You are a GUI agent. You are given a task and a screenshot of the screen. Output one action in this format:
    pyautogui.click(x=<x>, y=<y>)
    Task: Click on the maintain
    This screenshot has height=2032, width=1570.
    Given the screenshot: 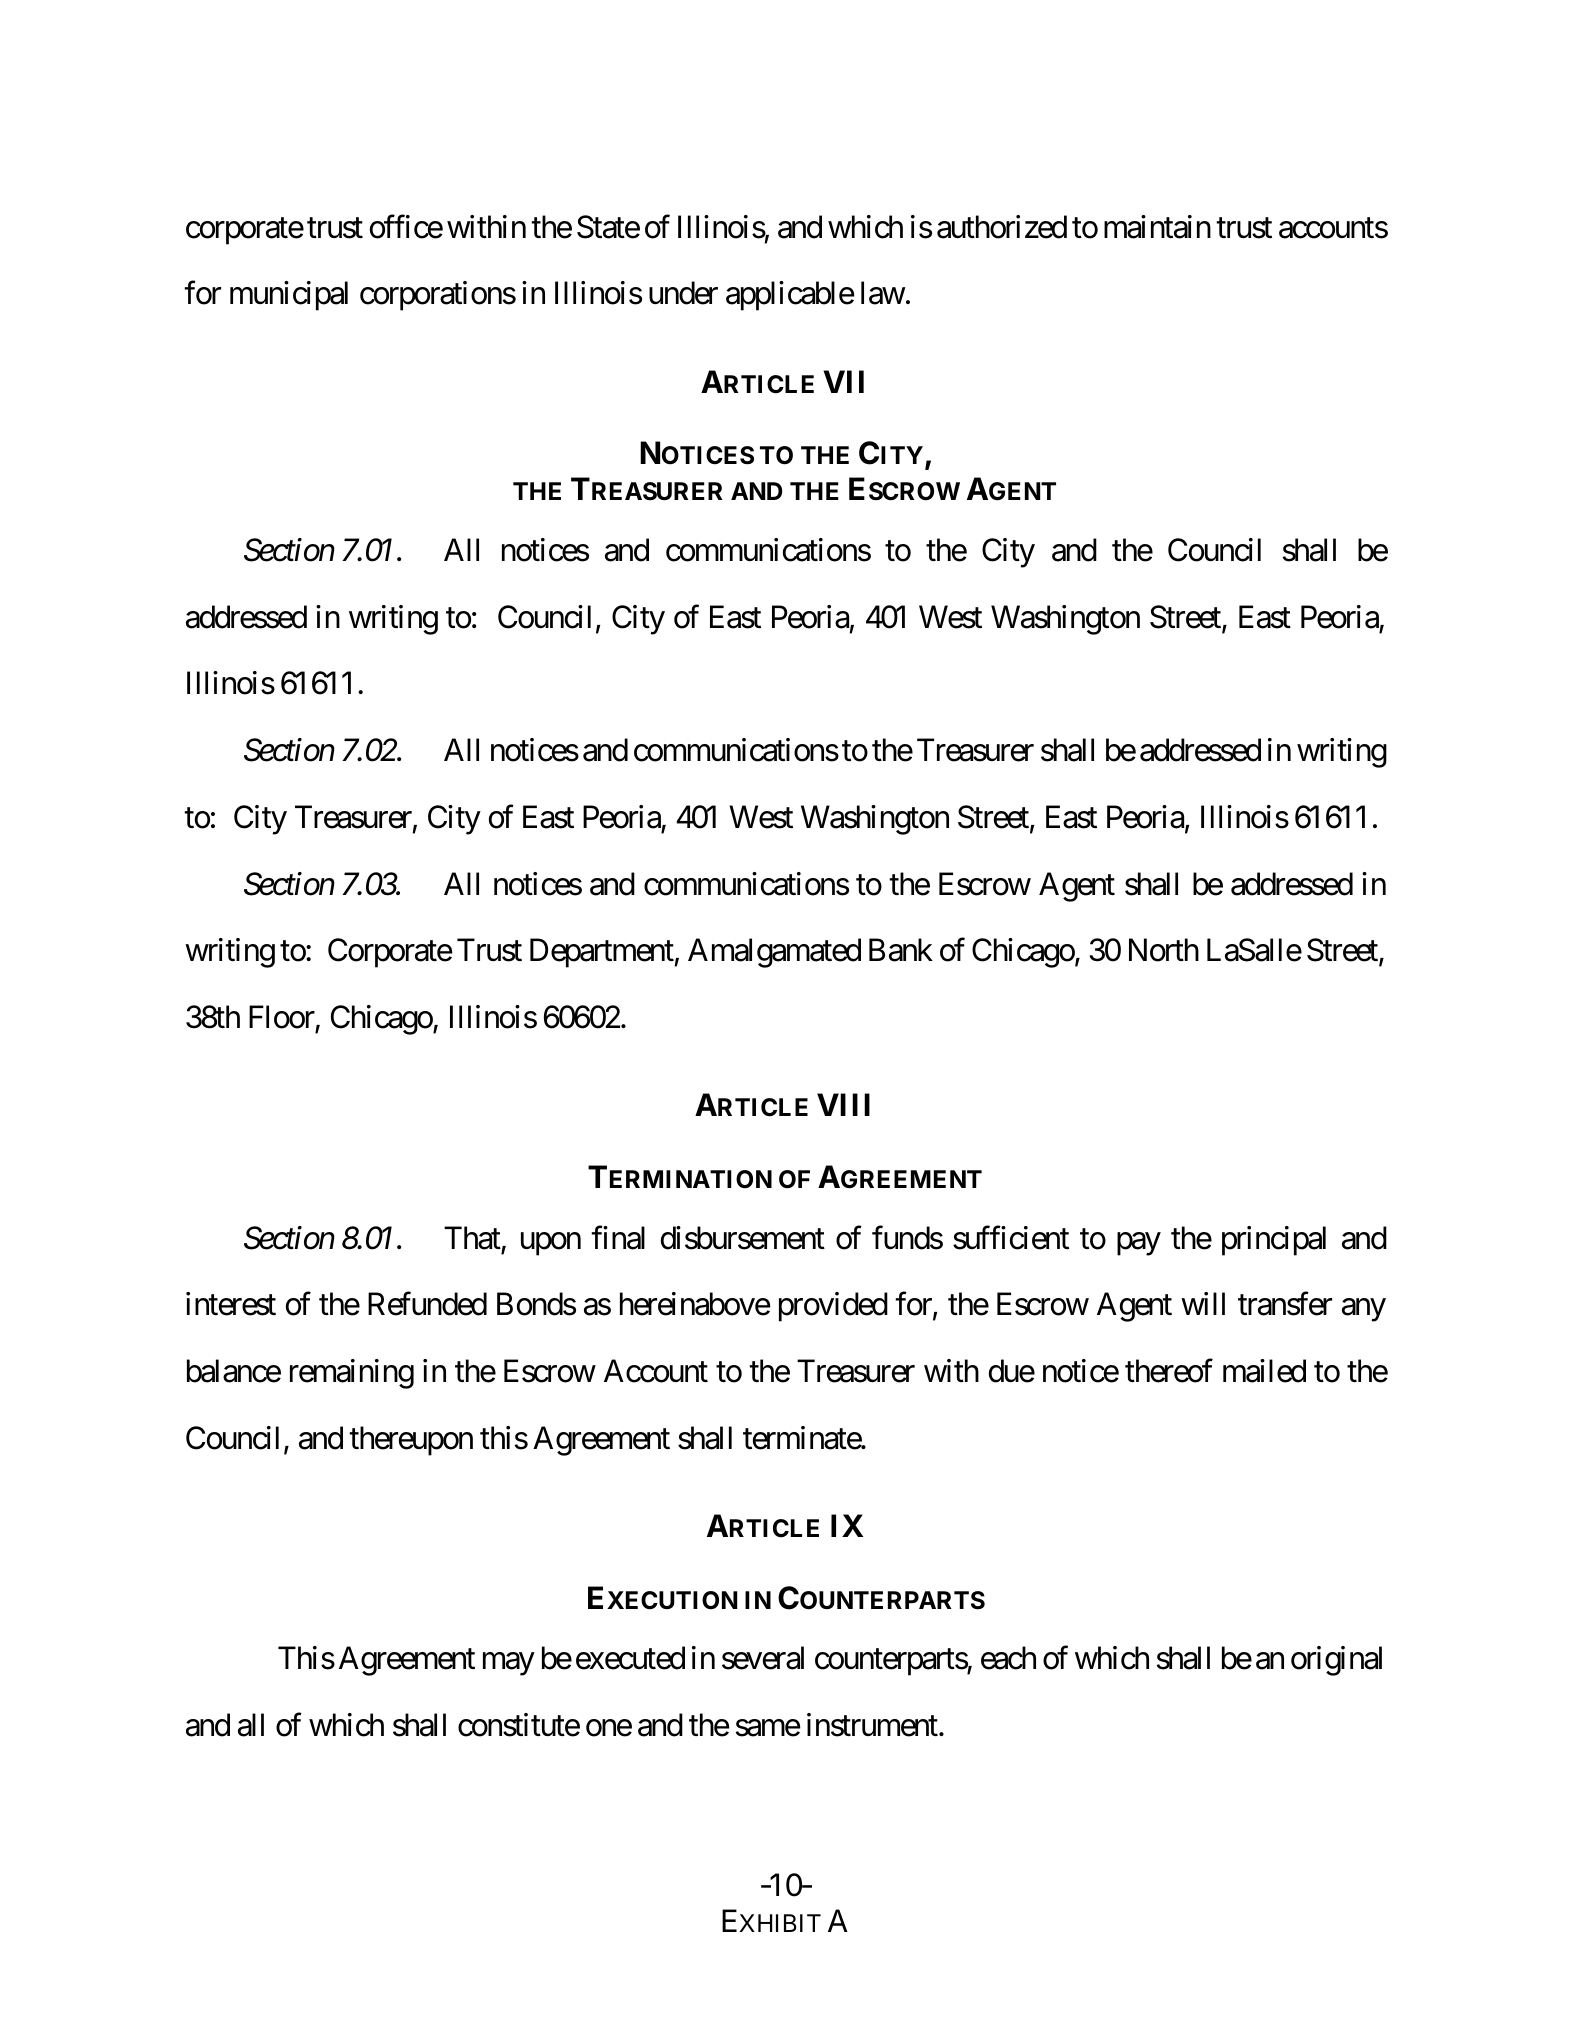 What is the action you would take?
    pyautogui.click(x=1157, y=227)
